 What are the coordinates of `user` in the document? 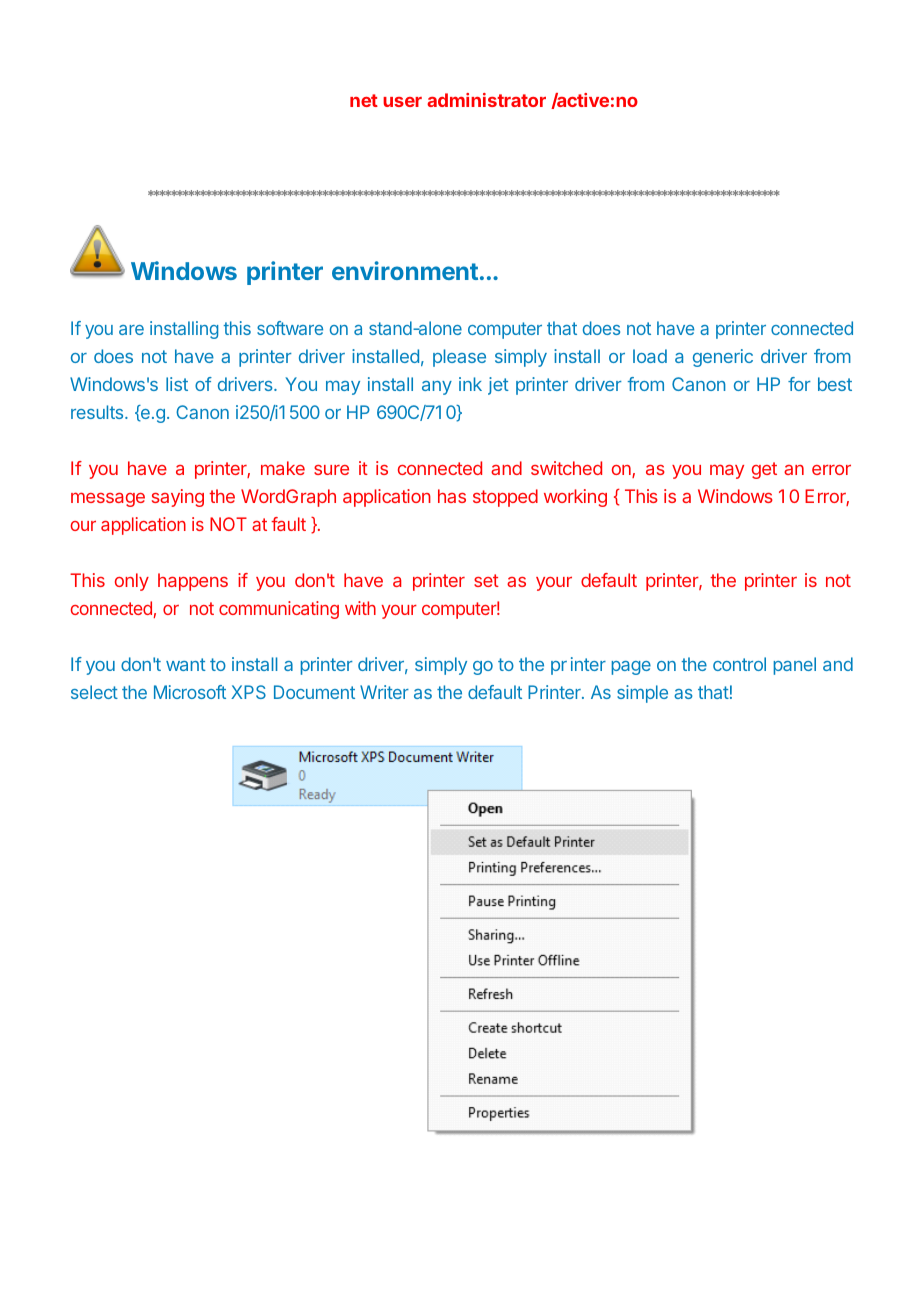 It's located at (402, 102).
